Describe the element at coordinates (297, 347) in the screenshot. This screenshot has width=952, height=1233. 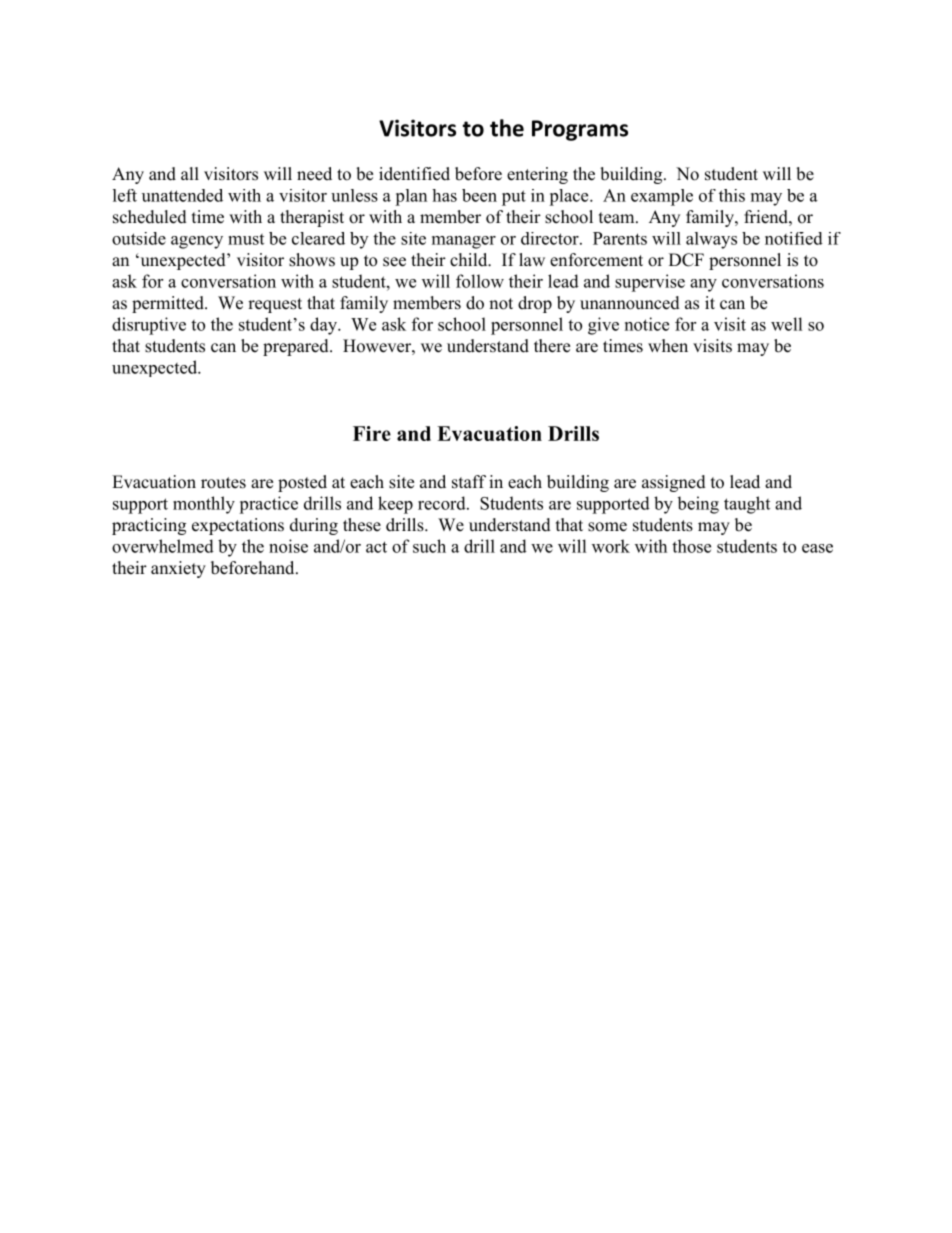
I see `prepared` at that location.
